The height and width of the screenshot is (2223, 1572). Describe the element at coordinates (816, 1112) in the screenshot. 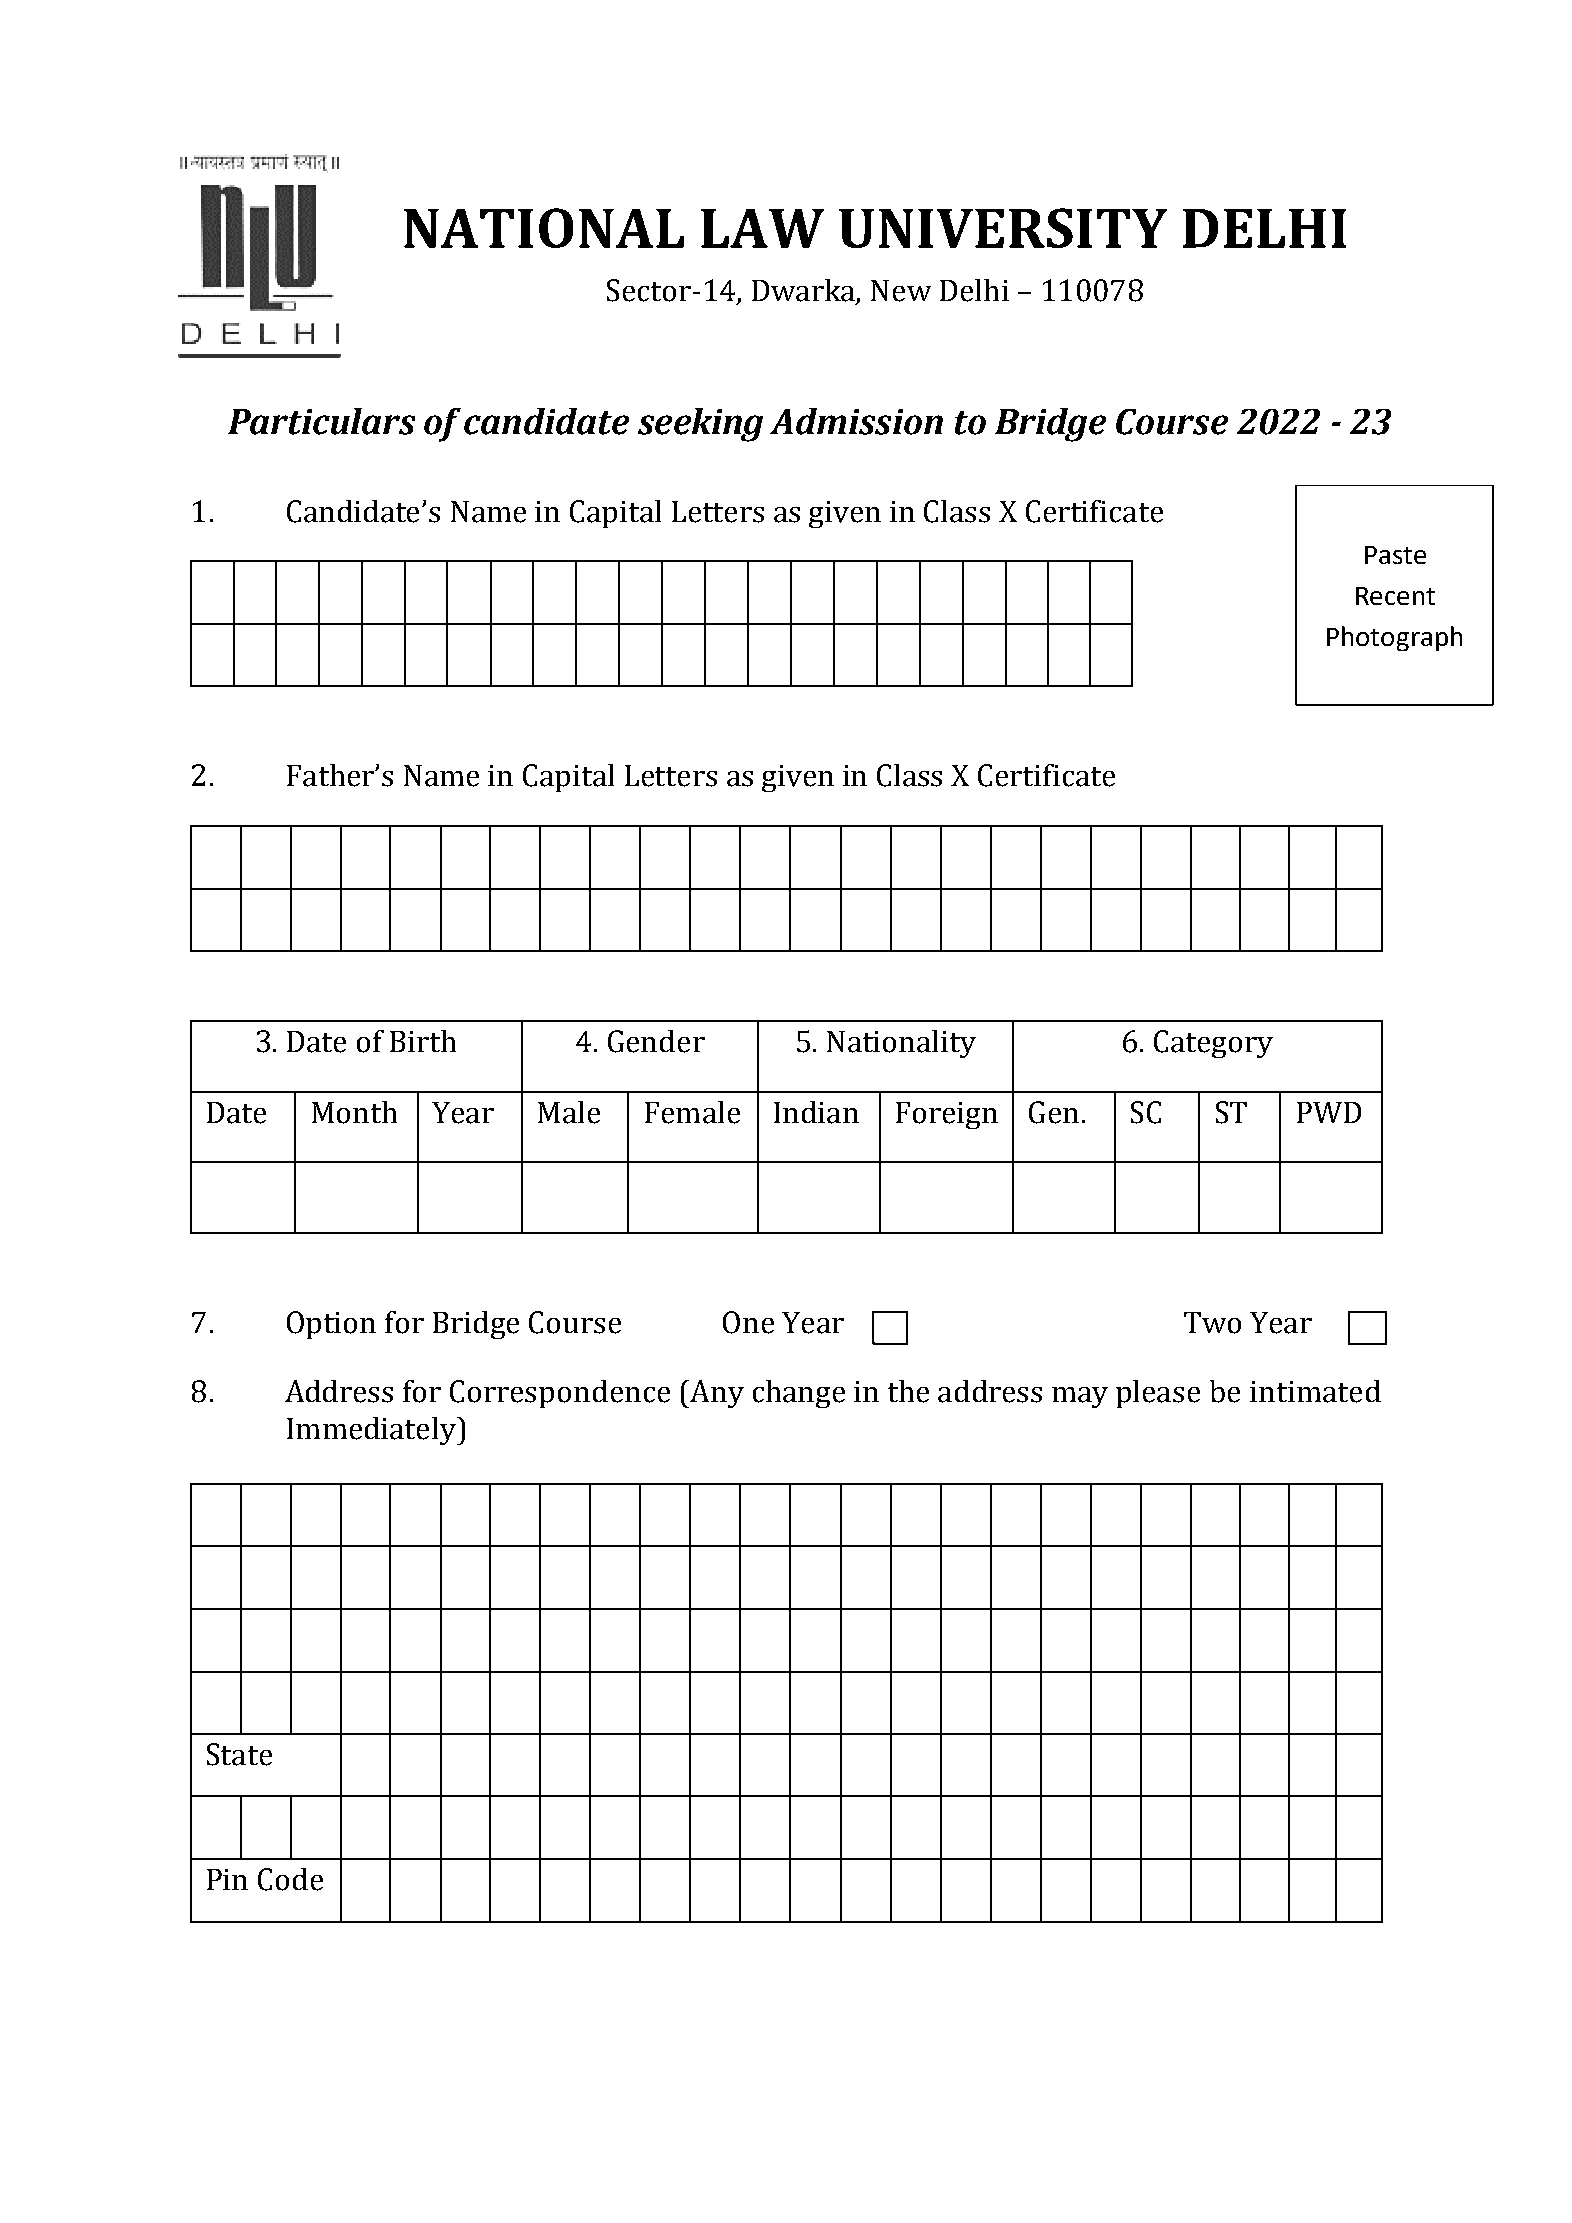

I see `Indian` at that location.
